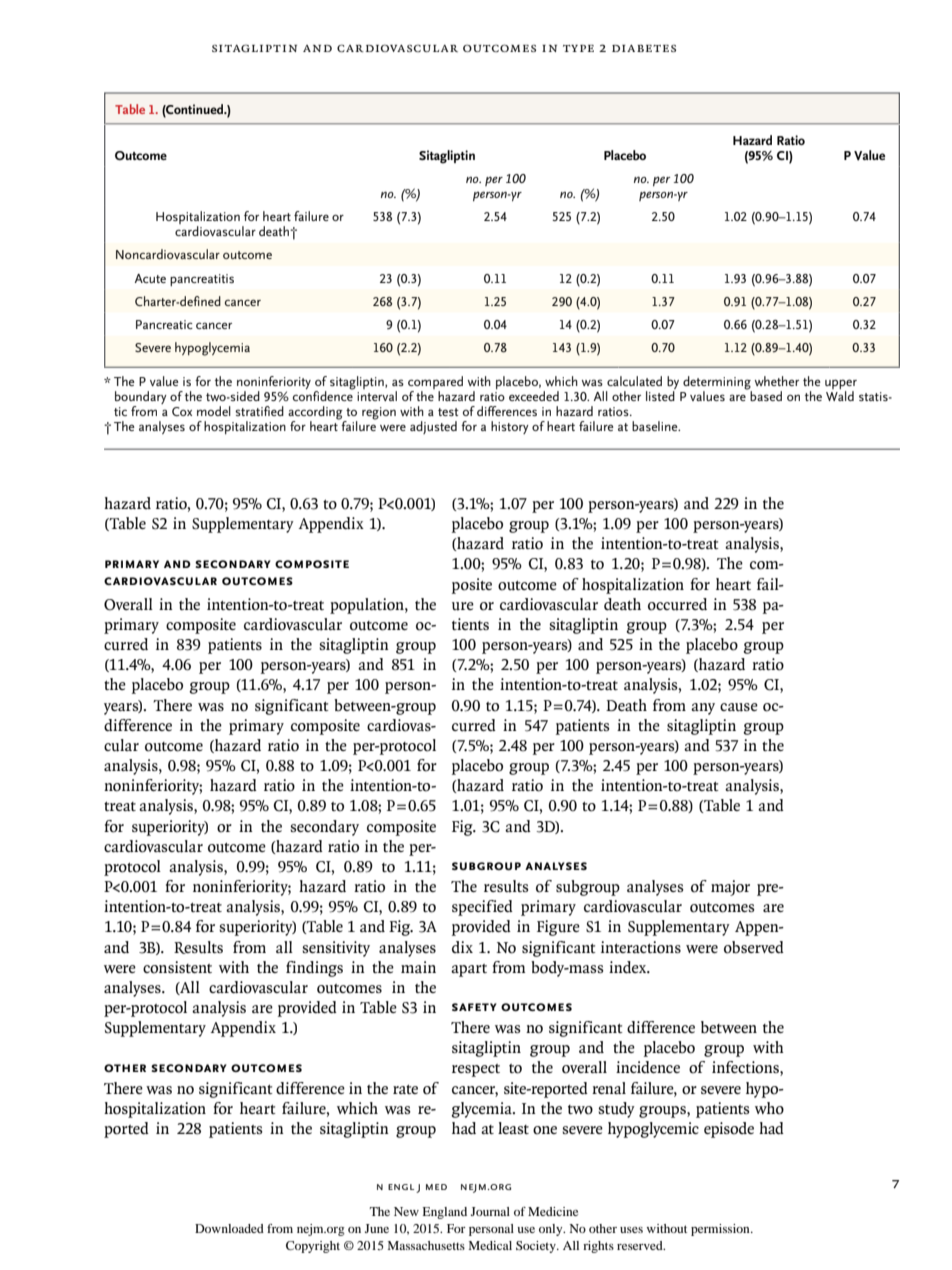  What do you see at coordinates (739, 707) in the image?
I see `cause` at bounding box center [739, 707].
